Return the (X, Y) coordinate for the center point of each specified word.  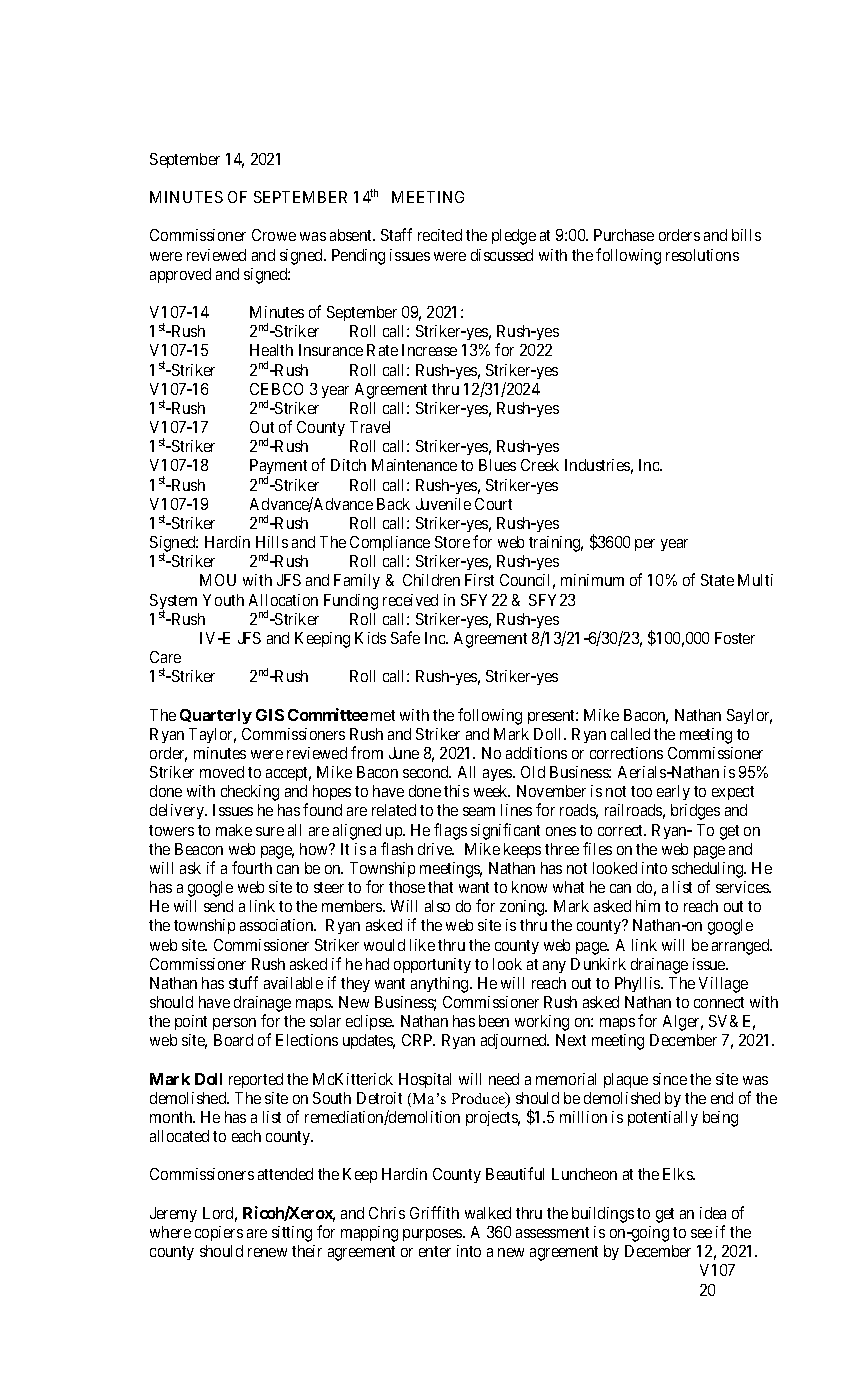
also (437, 906)
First (479, 580)
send (218, 906)
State (717, 580)
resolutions (702, 255)
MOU (218, 580)
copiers (219, 1233)
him (648, 906)
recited (440, 235)
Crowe (274, 235)
